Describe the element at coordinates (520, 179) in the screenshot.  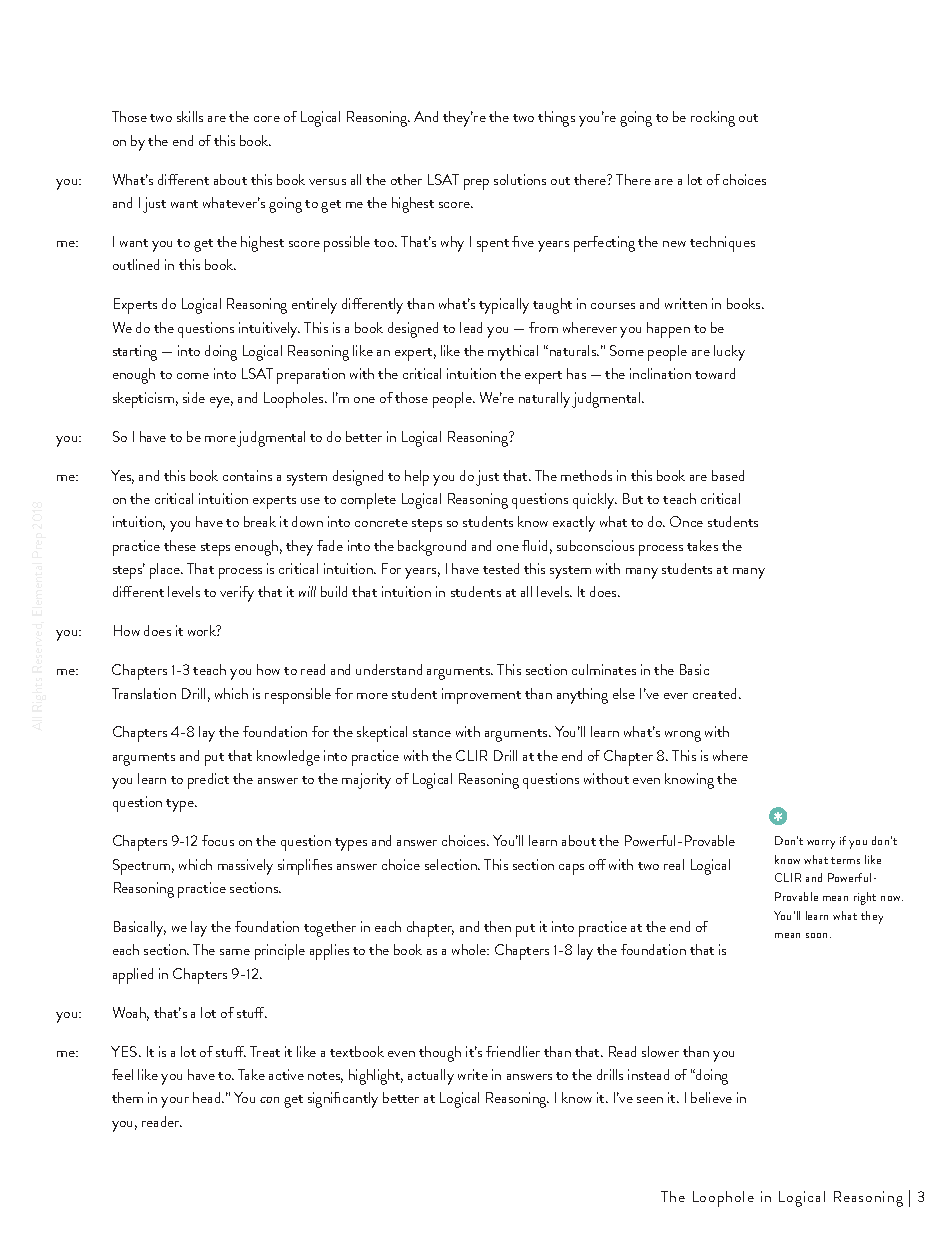
I see `solutions` at that location.
